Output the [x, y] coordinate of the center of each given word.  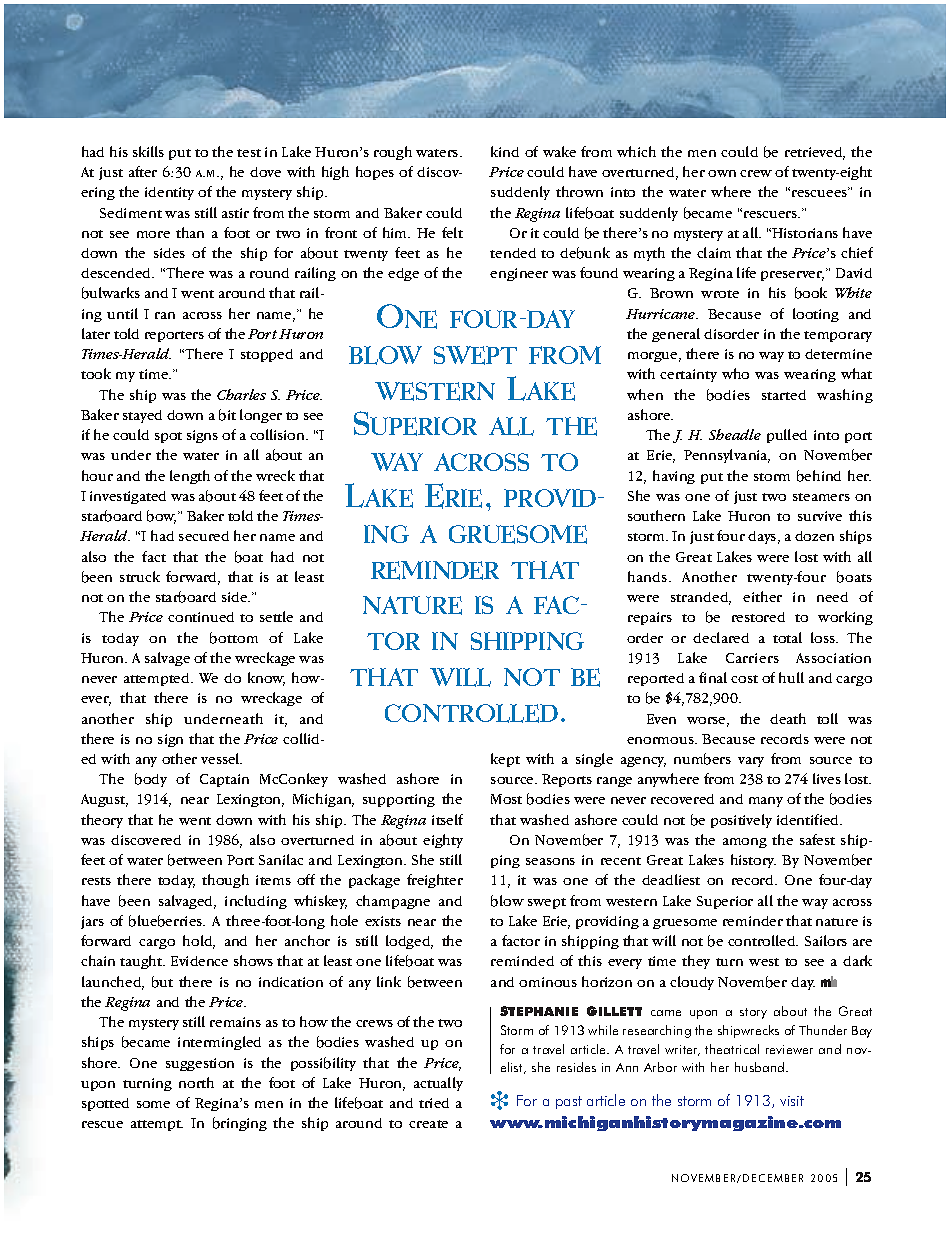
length [190, 477]
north [196, 1082]
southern [656, 515]
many [766, 802]
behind [819, 476]
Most [506, 799]
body [151, 780]
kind [505, 151]
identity [169, 193]
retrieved [815, 153]
